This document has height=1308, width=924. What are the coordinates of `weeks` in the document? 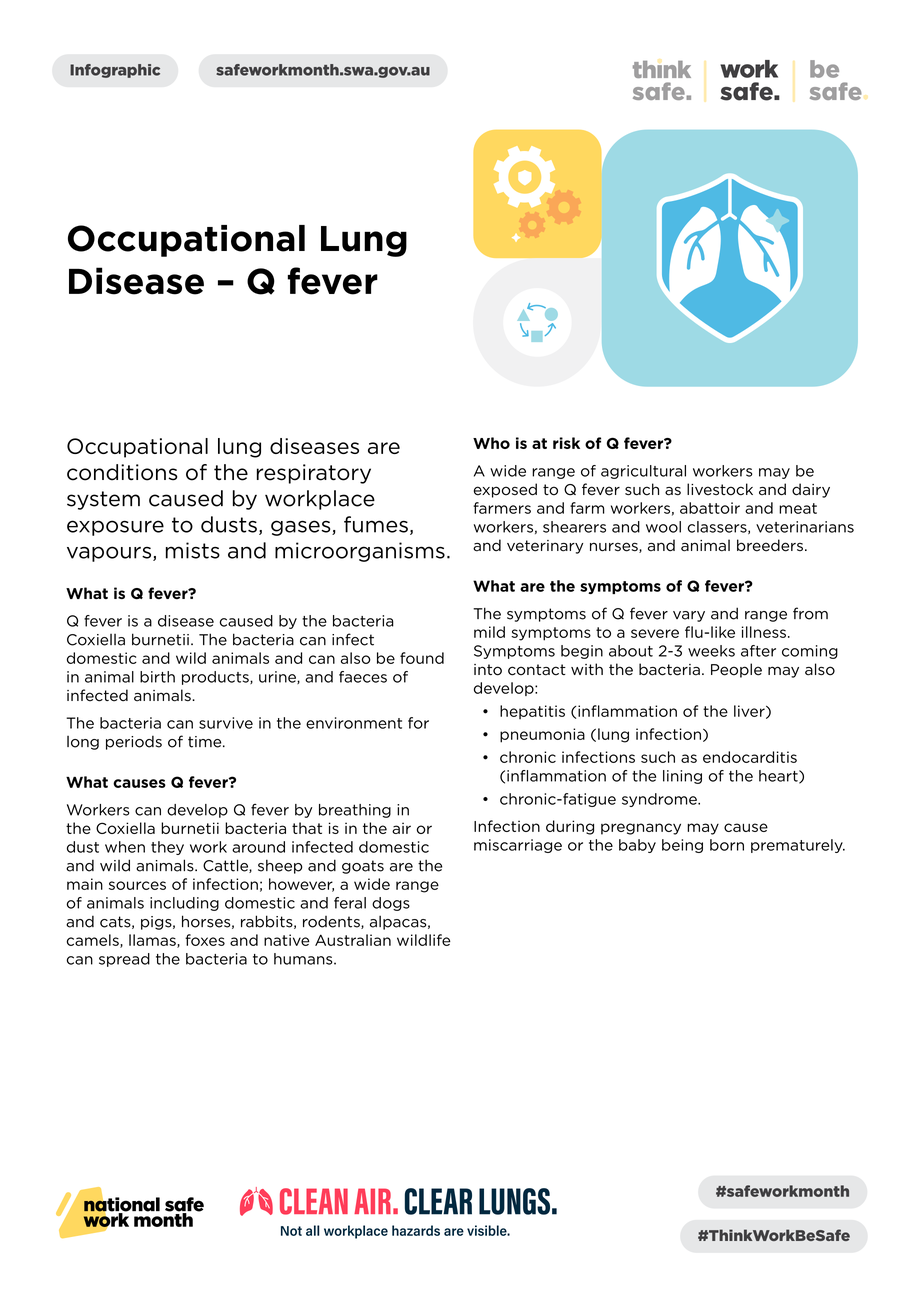 It's located at (711, 651).
